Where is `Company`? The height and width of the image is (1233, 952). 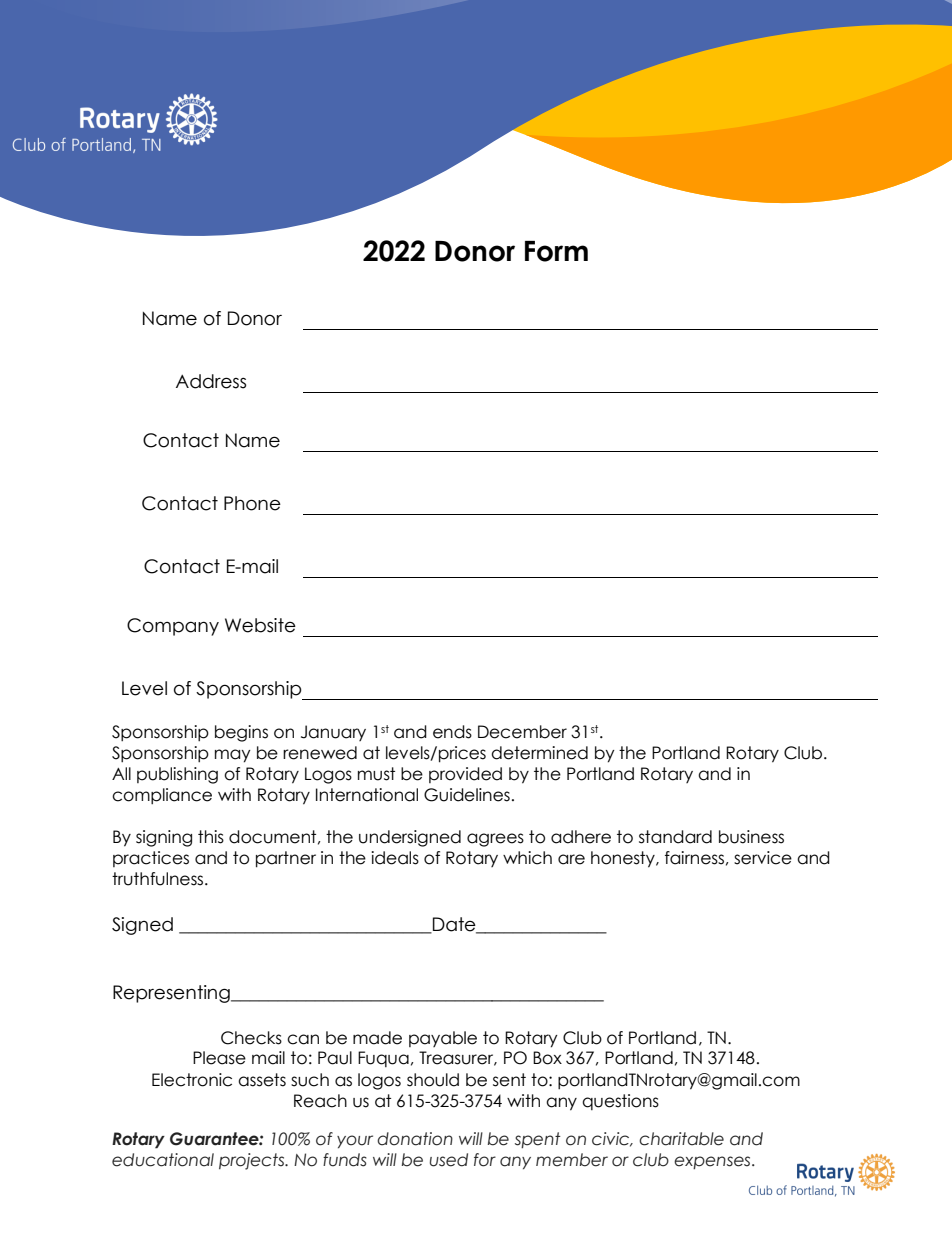 Company is located at coordinates (173, 627).
